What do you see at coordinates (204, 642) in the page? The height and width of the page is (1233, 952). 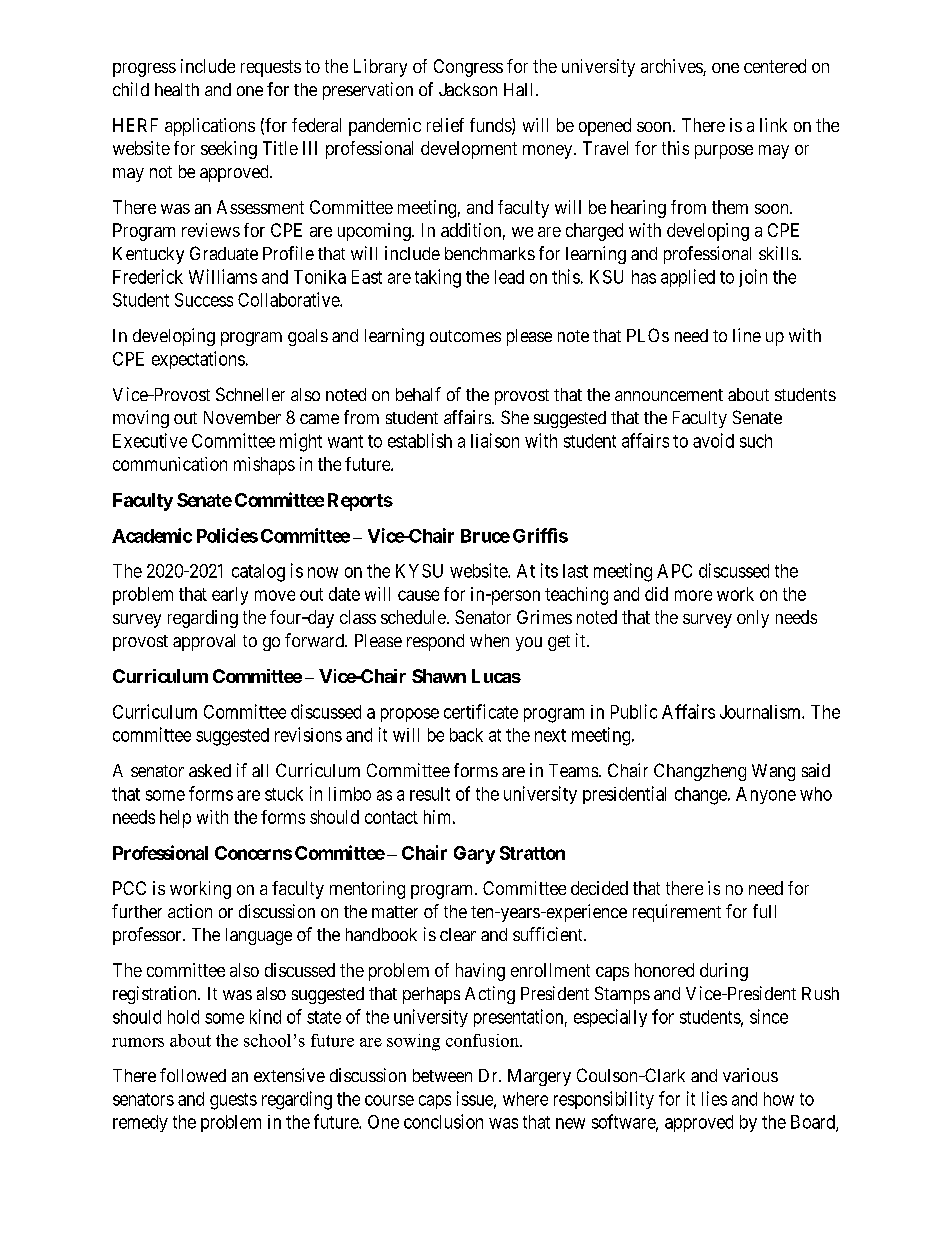 I see `approval` at bounding box center [204, 642].
